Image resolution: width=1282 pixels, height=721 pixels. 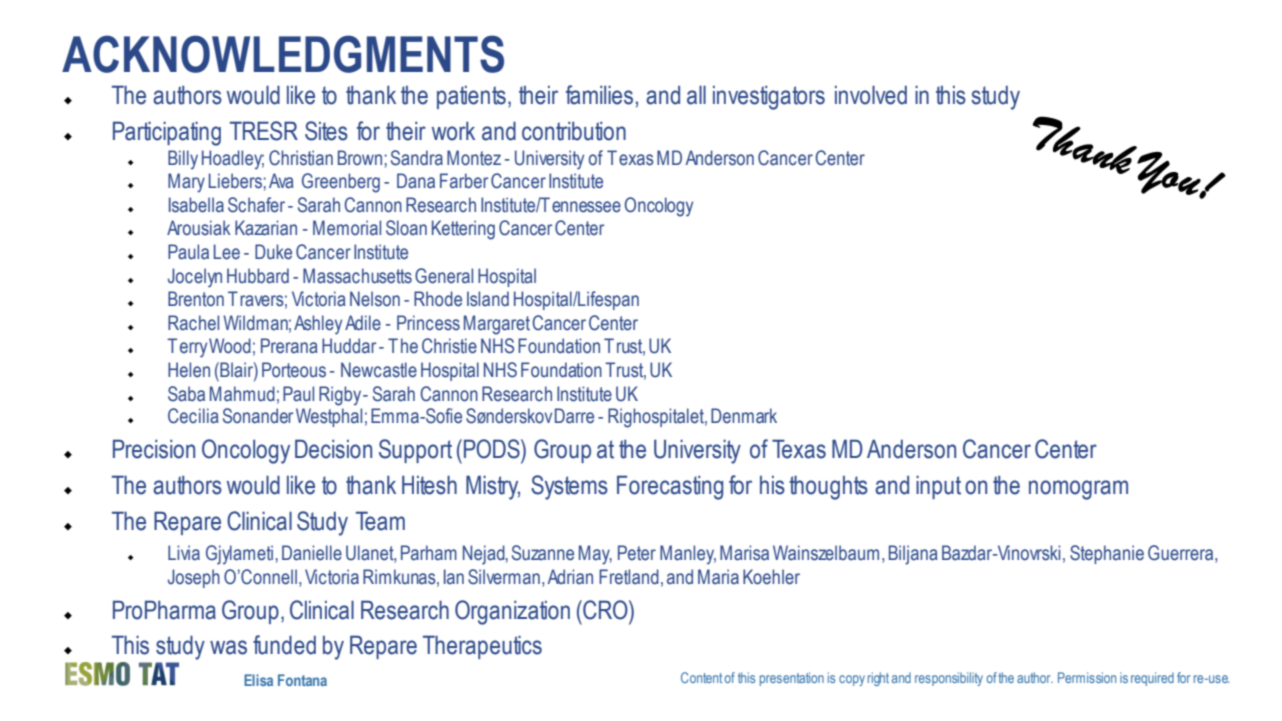 What do you see at coordinates (284, 645) in the image?
I see `funded` at bounding box center [284, 645].
